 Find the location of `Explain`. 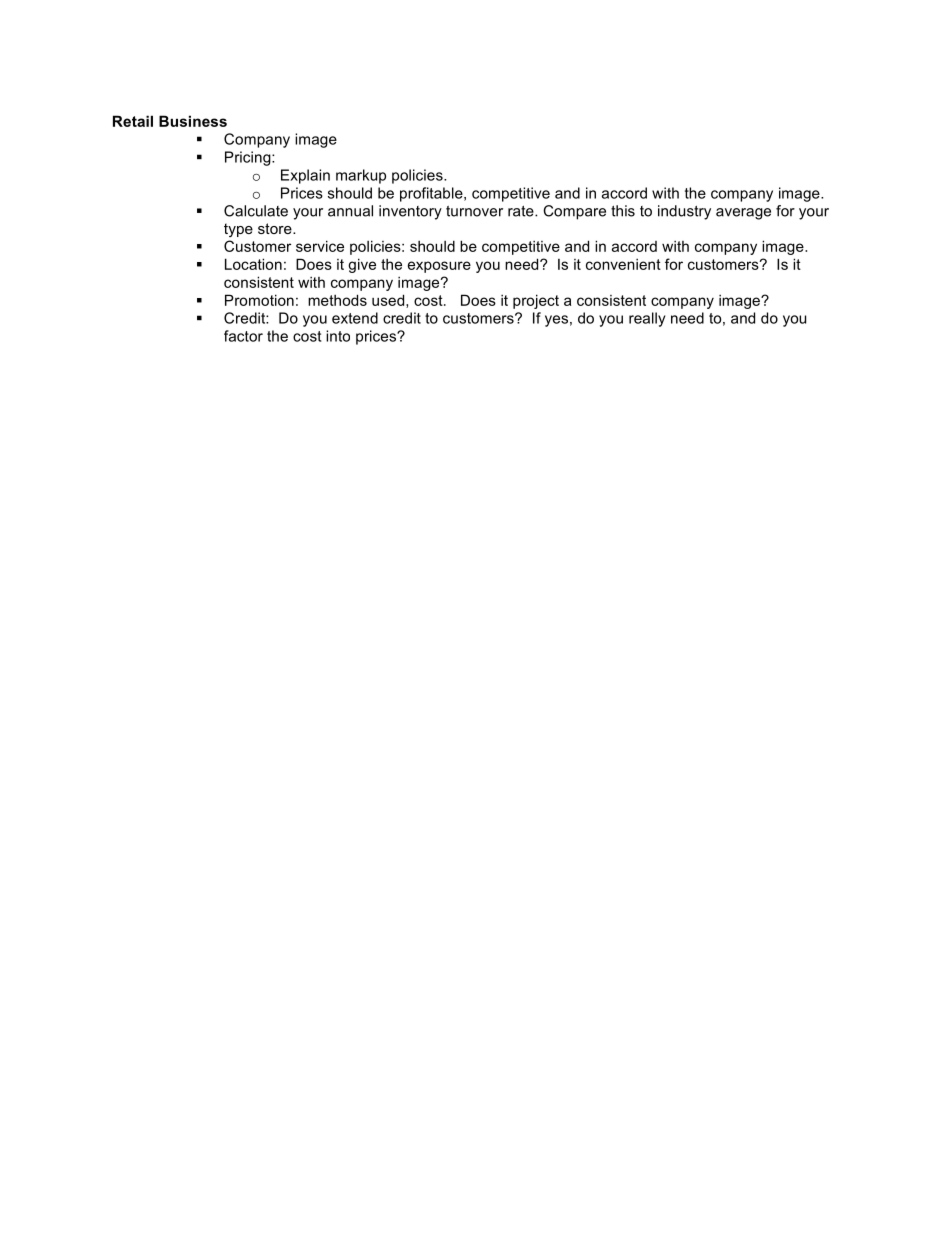

Explain is located at coordinates (305, 176).
